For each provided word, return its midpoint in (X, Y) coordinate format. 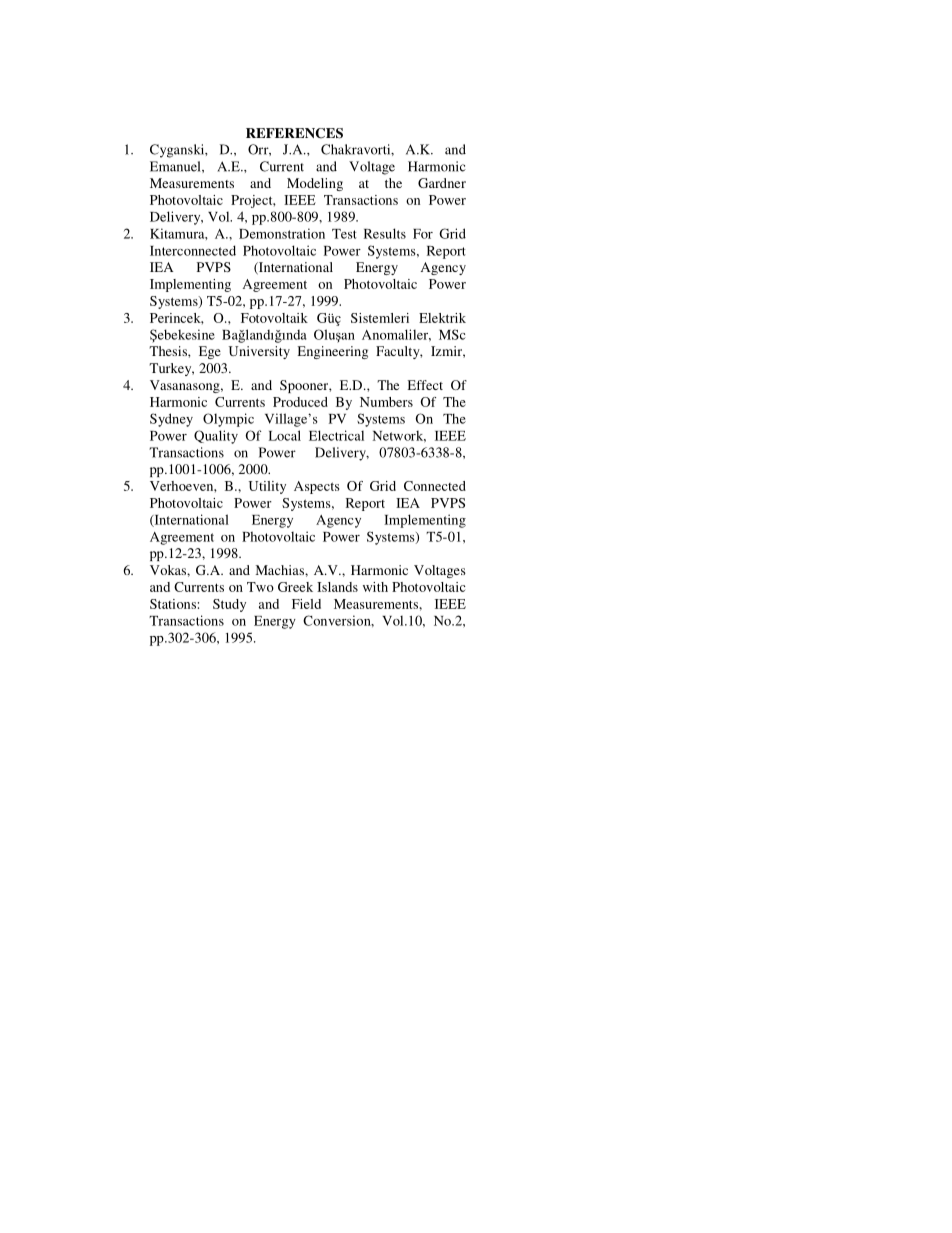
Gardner (442, 183)
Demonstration (282, 233)
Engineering (333, 352)
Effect (425, 385)
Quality (216, 437)
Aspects (316, 487)
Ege (210, 352)
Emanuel (176, 166)
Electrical (336, 435)
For (423, 234)
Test (344, 234)
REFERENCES (294, 133)
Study (229, 605)
